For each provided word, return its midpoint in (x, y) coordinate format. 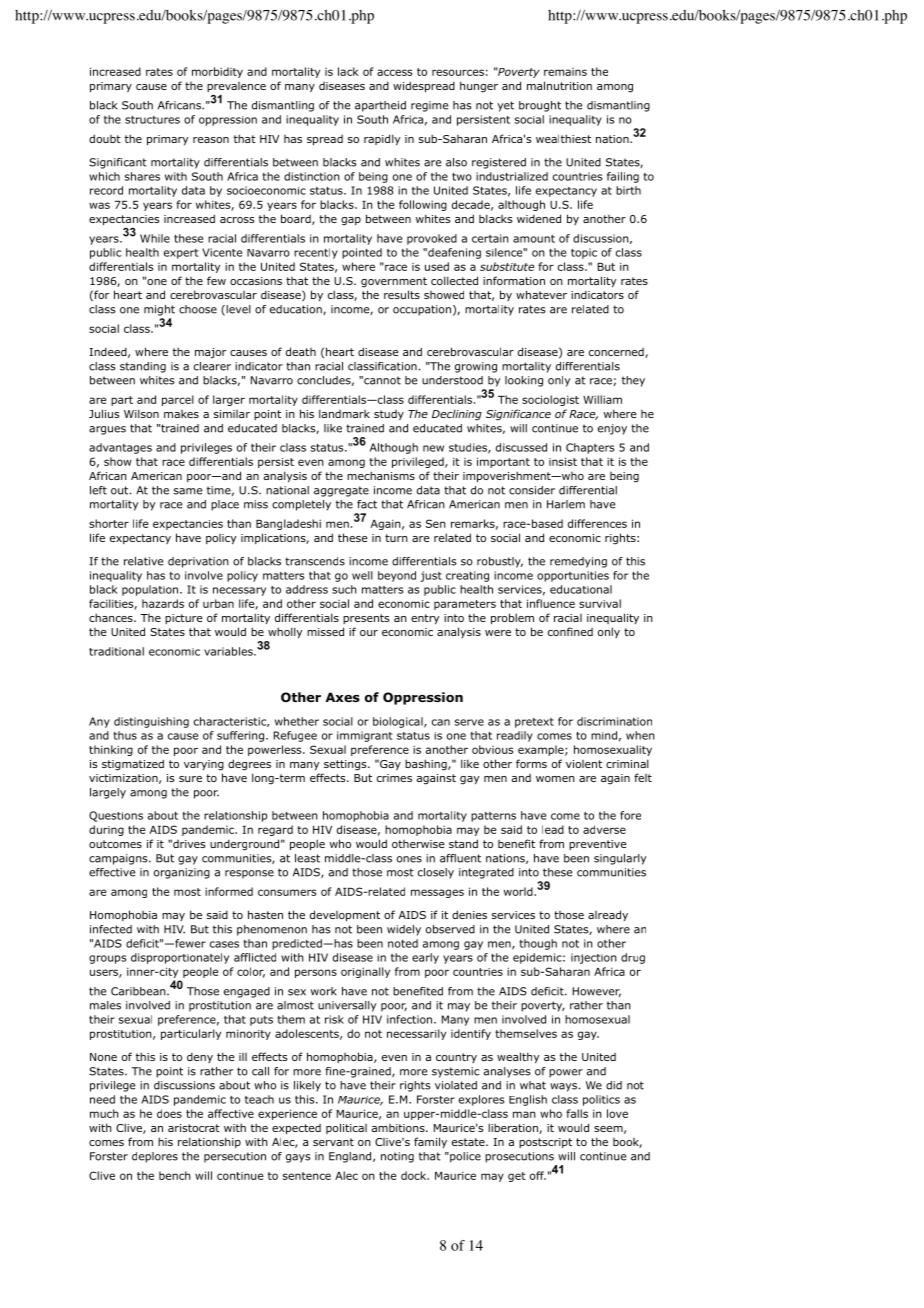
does (169, 1113)
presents (366, 619)
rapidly (382, 140)
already (608, 915)
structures (152, 120)
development (345, 916)
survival (600, 603)
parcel (178, 400)
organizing (182, 873)
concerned (617, 353)
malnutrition (559, 85)
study (389, 415)
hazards (163, 603)
